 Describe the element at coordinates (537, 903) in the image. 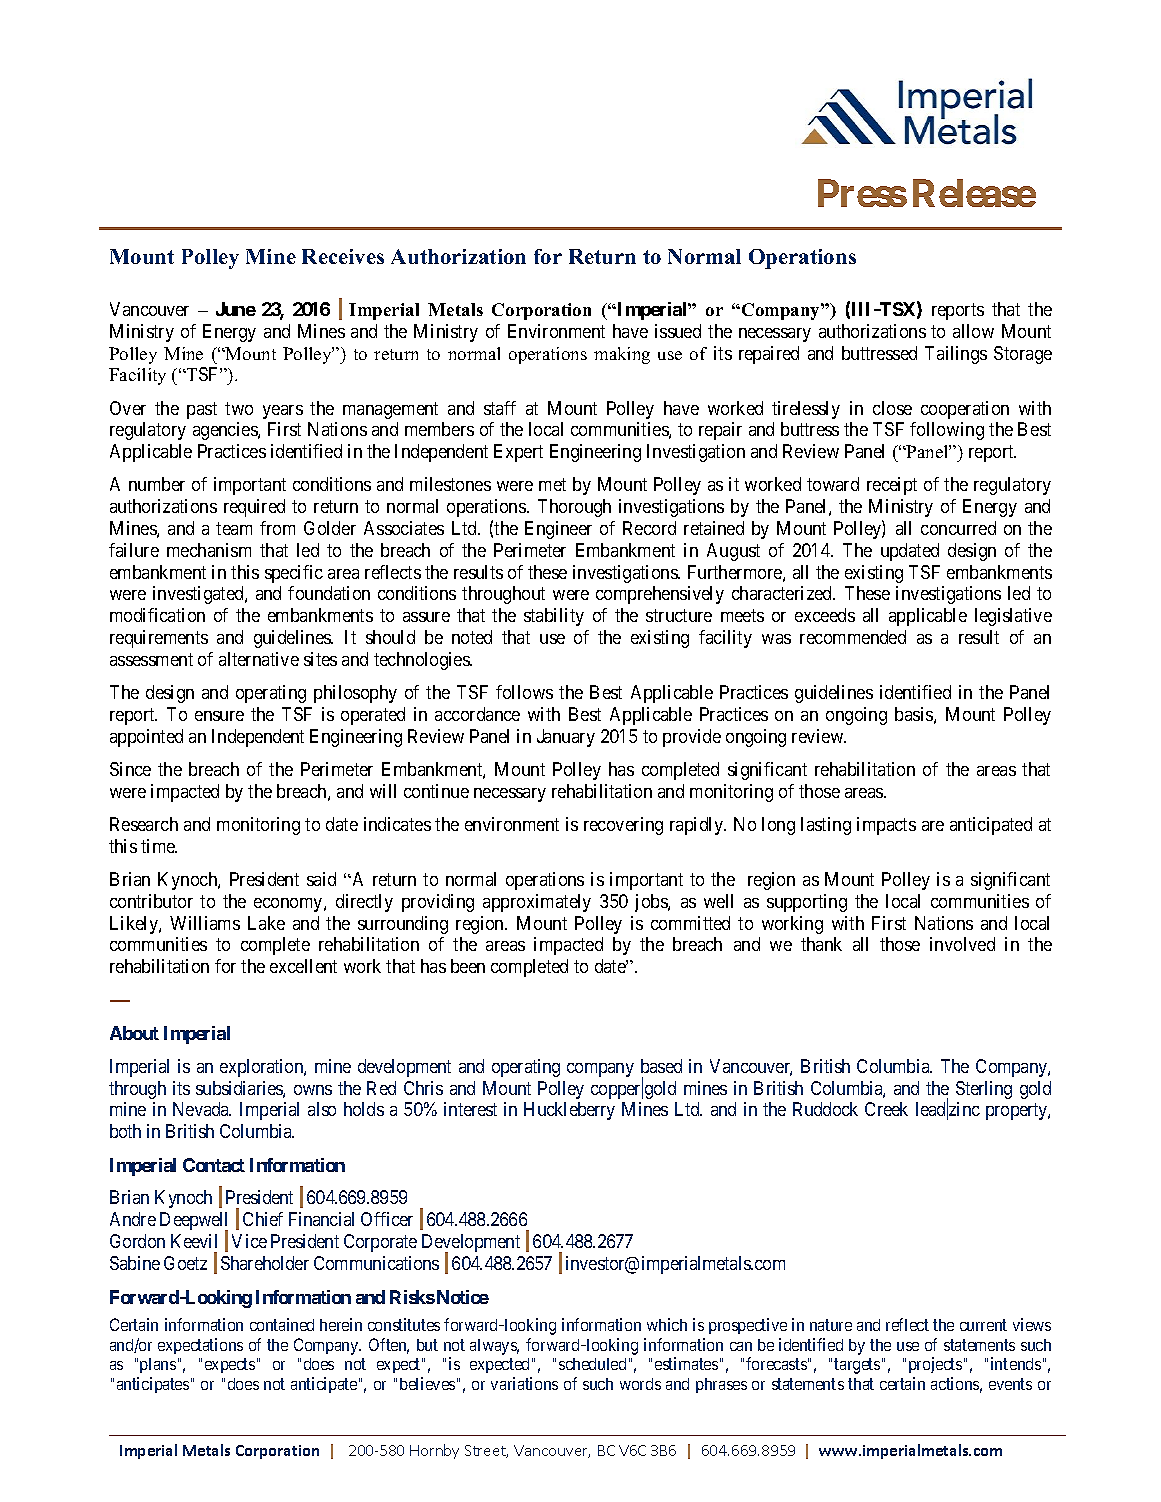

I see `approximately` at that location.
